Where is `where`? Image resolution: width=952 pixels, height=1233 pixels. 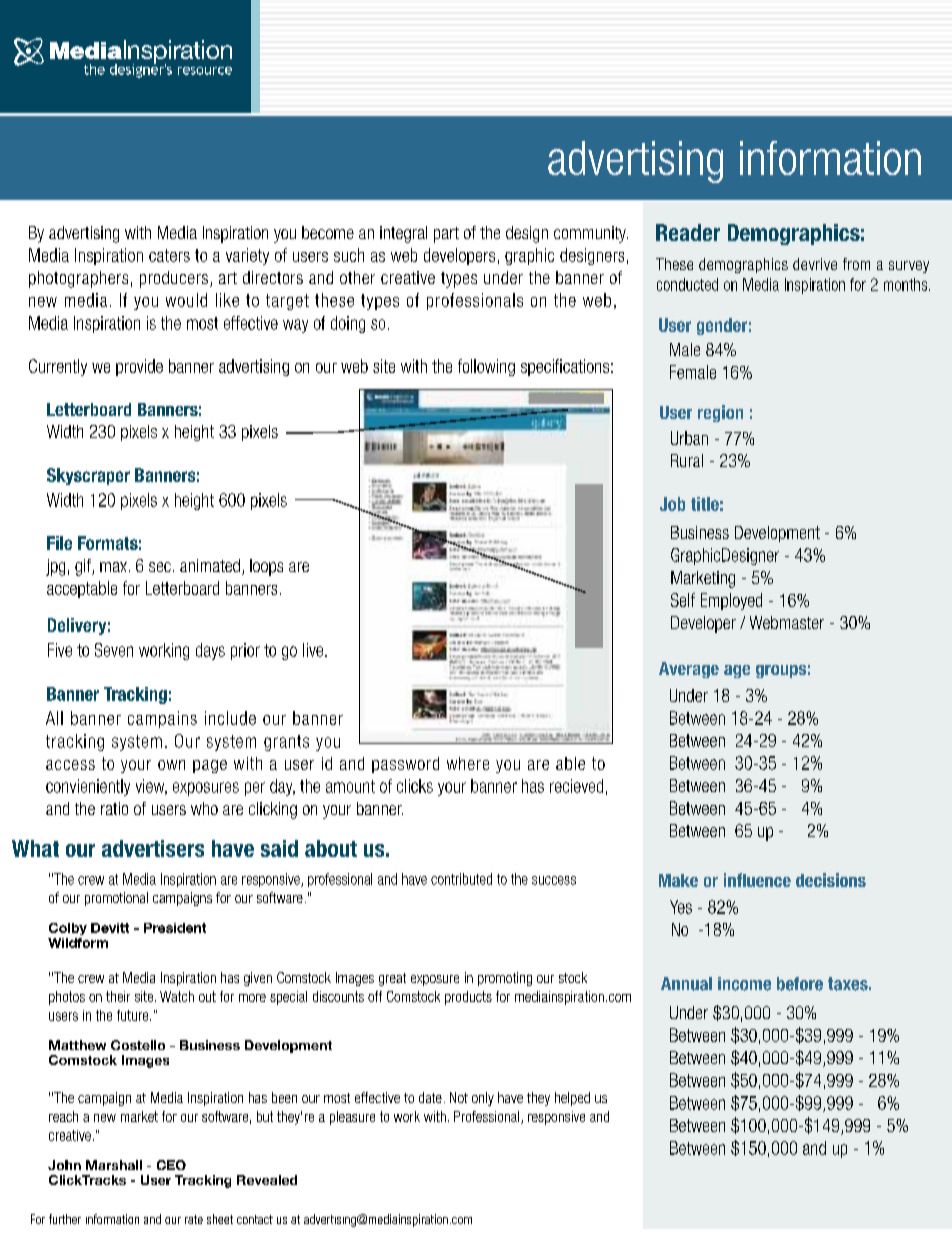 where is located at coordinates (468, 763).
